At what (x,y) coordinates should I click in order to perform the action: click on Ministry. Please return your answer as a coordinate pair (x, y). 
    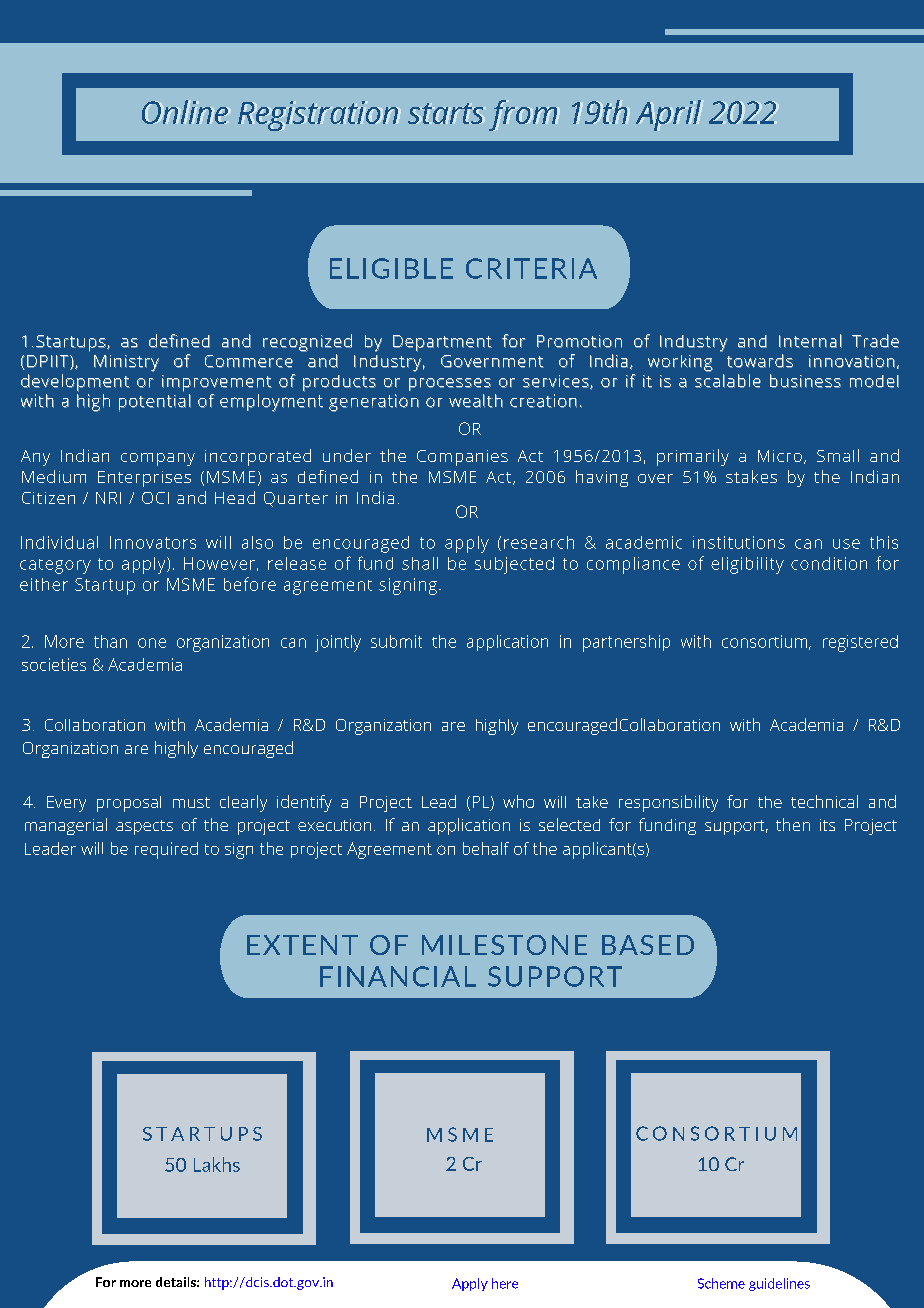
    Looking at the image, I should click on (126, 363).
